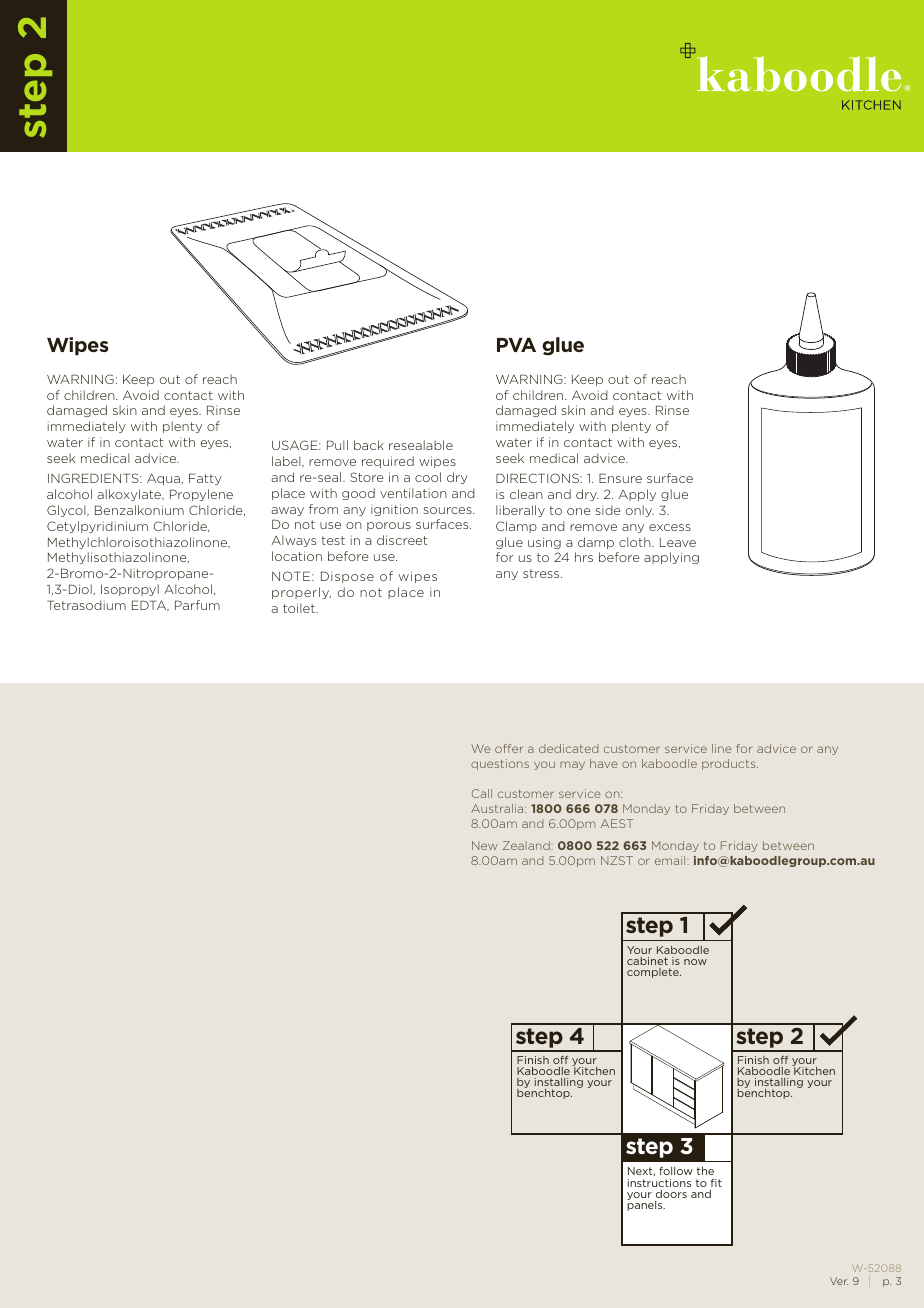  What do you see at coordinates (516, 344) in the image?
I see `PVA` at bounding box center [516, 344].
